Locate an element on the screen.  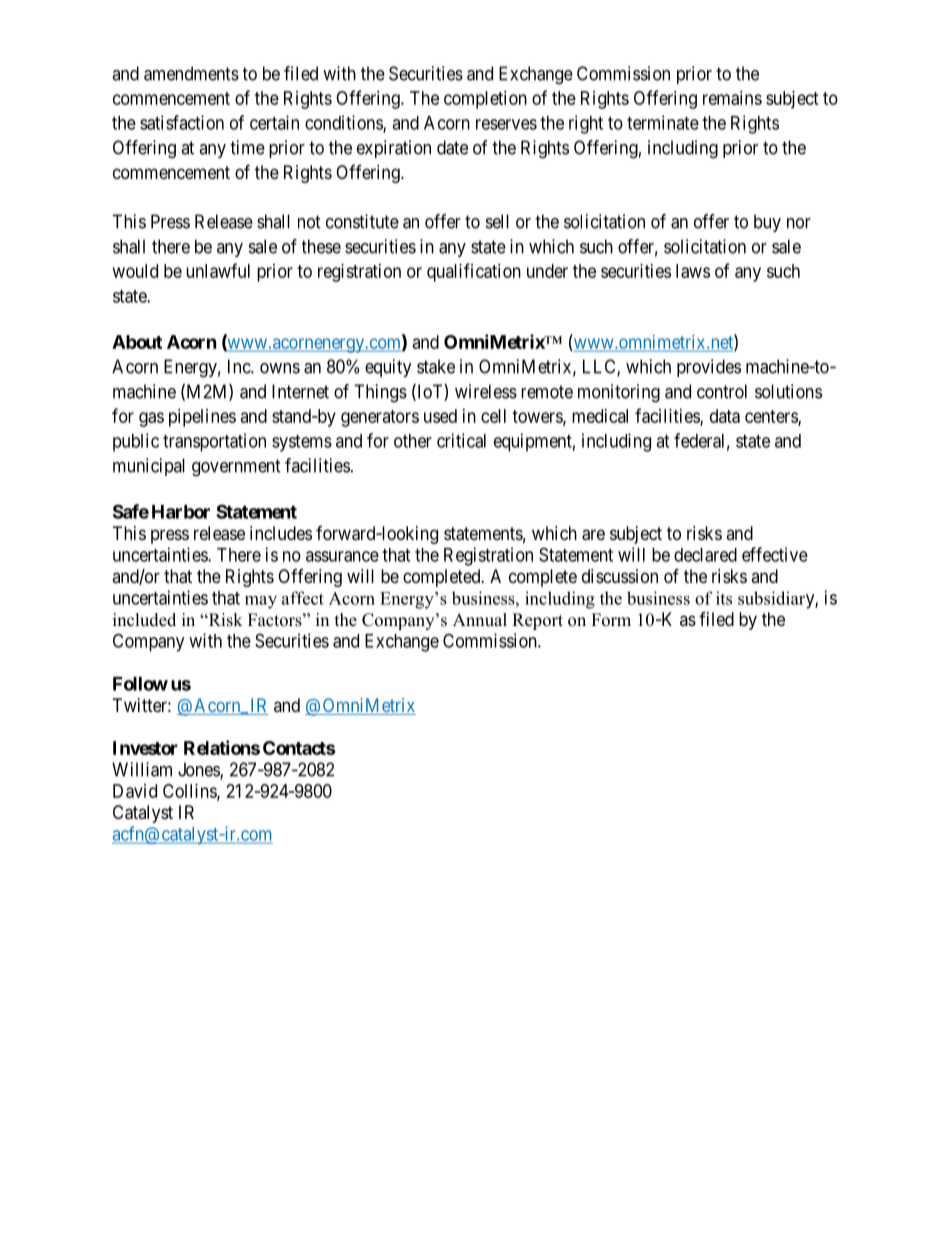
remains is located at coordinates (732, 98).
